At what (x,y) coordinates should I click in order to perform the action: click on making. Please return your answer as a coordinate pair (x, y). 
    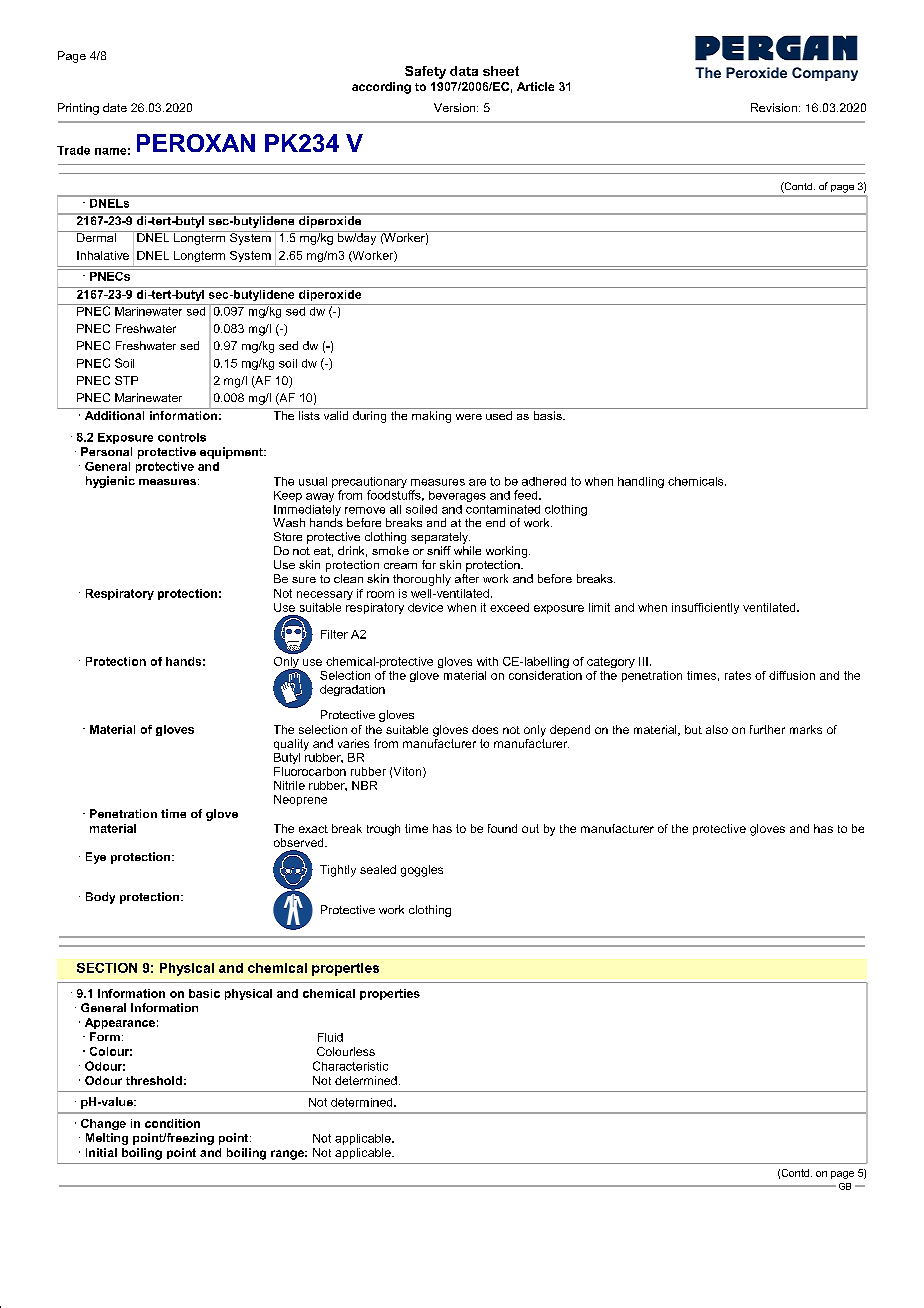
    Looking at the image, I should click on (431, 417).
